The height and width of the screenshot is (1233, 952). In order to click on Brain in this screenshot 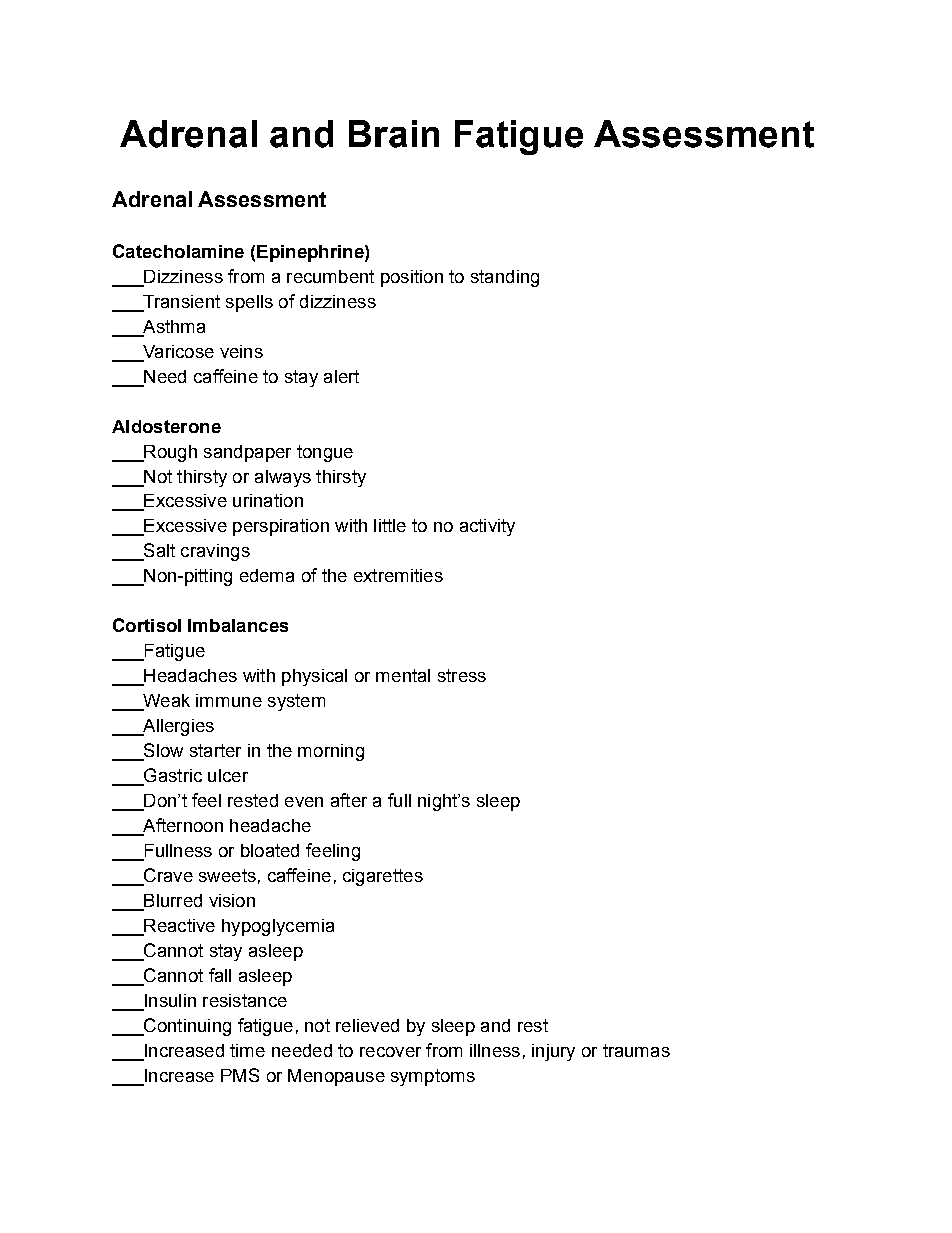, I will do `click(394, 134)`.
